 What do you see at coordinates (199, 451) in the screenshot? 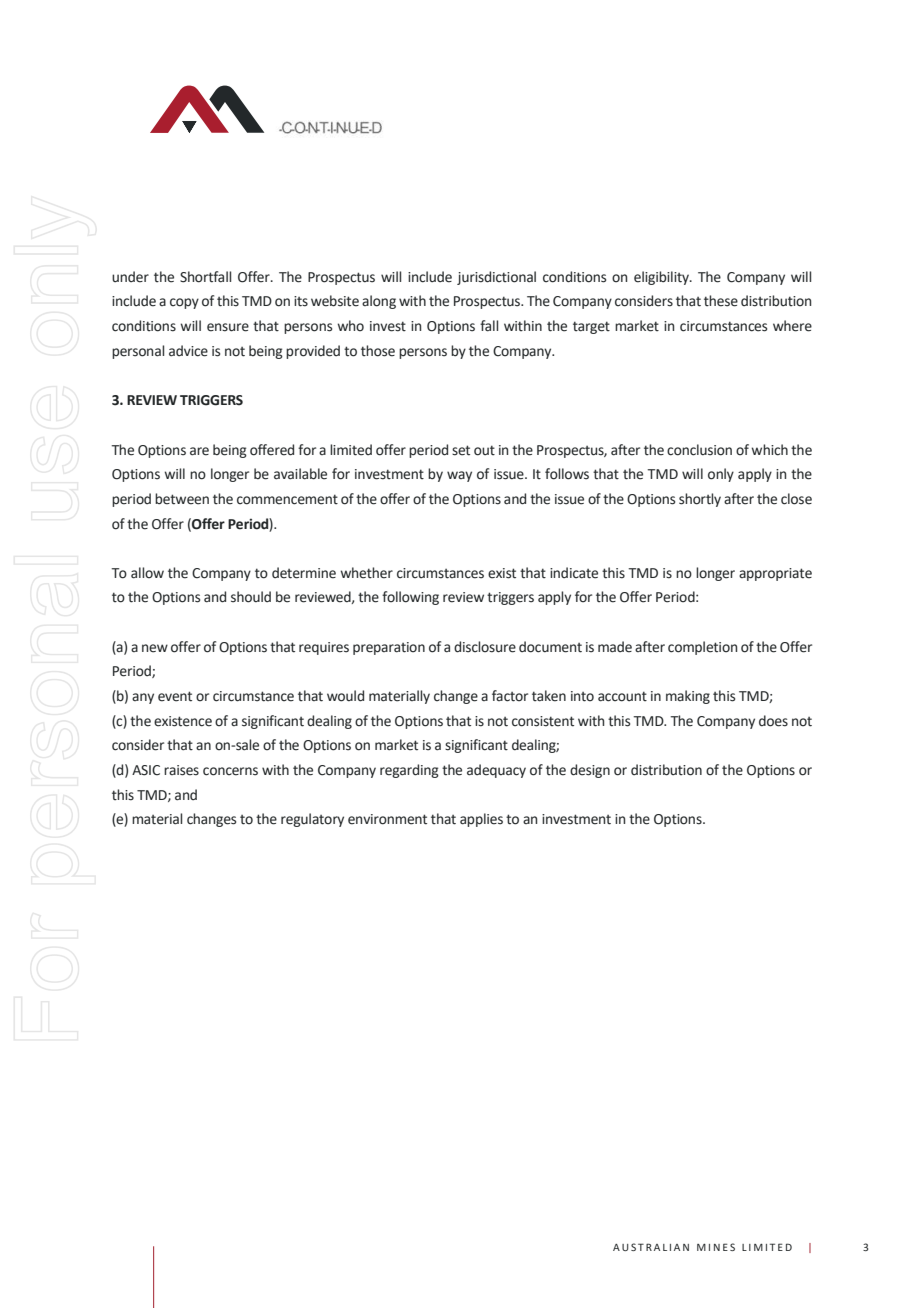
I see `are` at bounding box center [199, 451].
